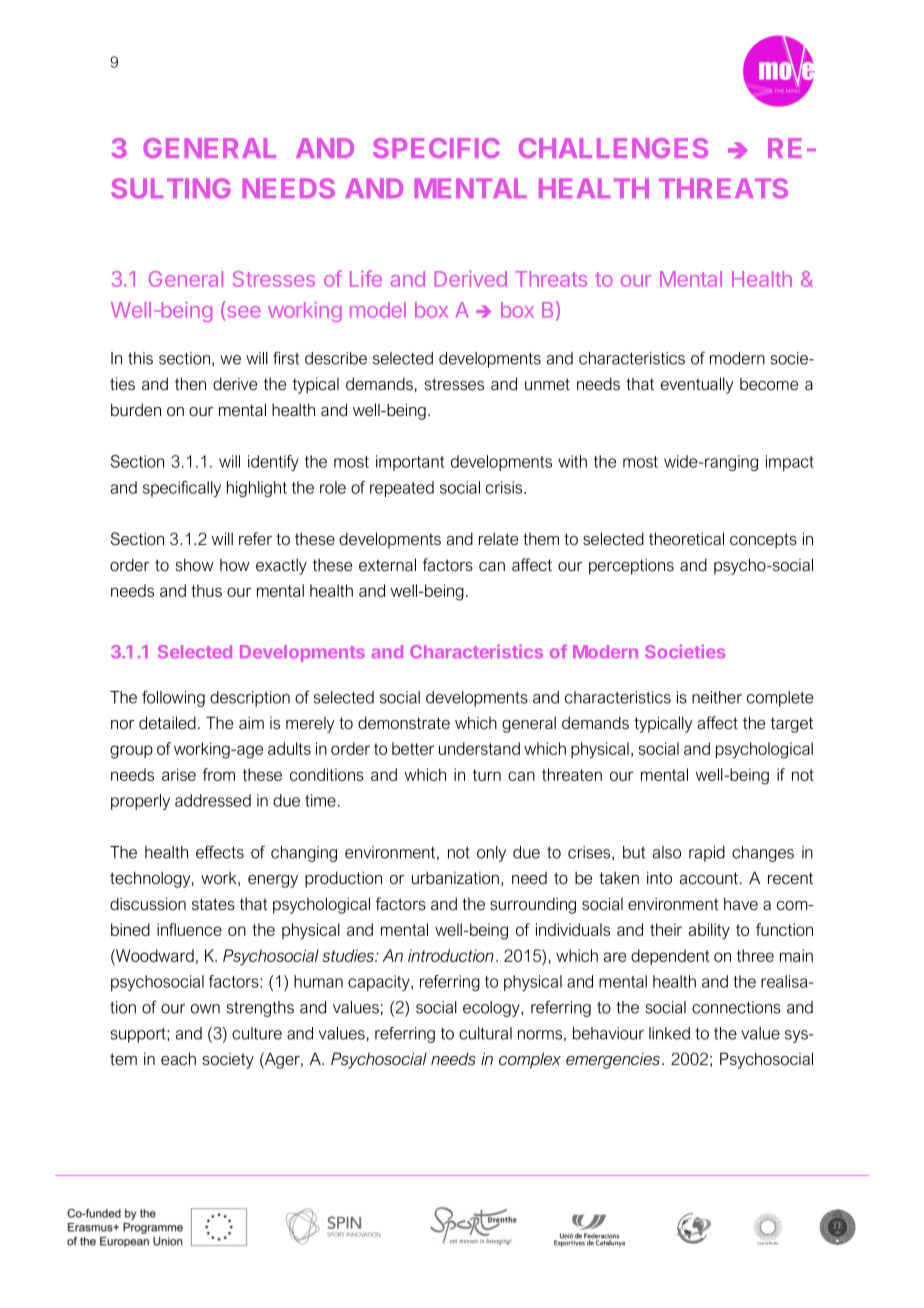 This screenshot has height=1308, width=924. Describe the element at coordinates (686, 539) in the screenshot. I see `theoretical` at that location.
